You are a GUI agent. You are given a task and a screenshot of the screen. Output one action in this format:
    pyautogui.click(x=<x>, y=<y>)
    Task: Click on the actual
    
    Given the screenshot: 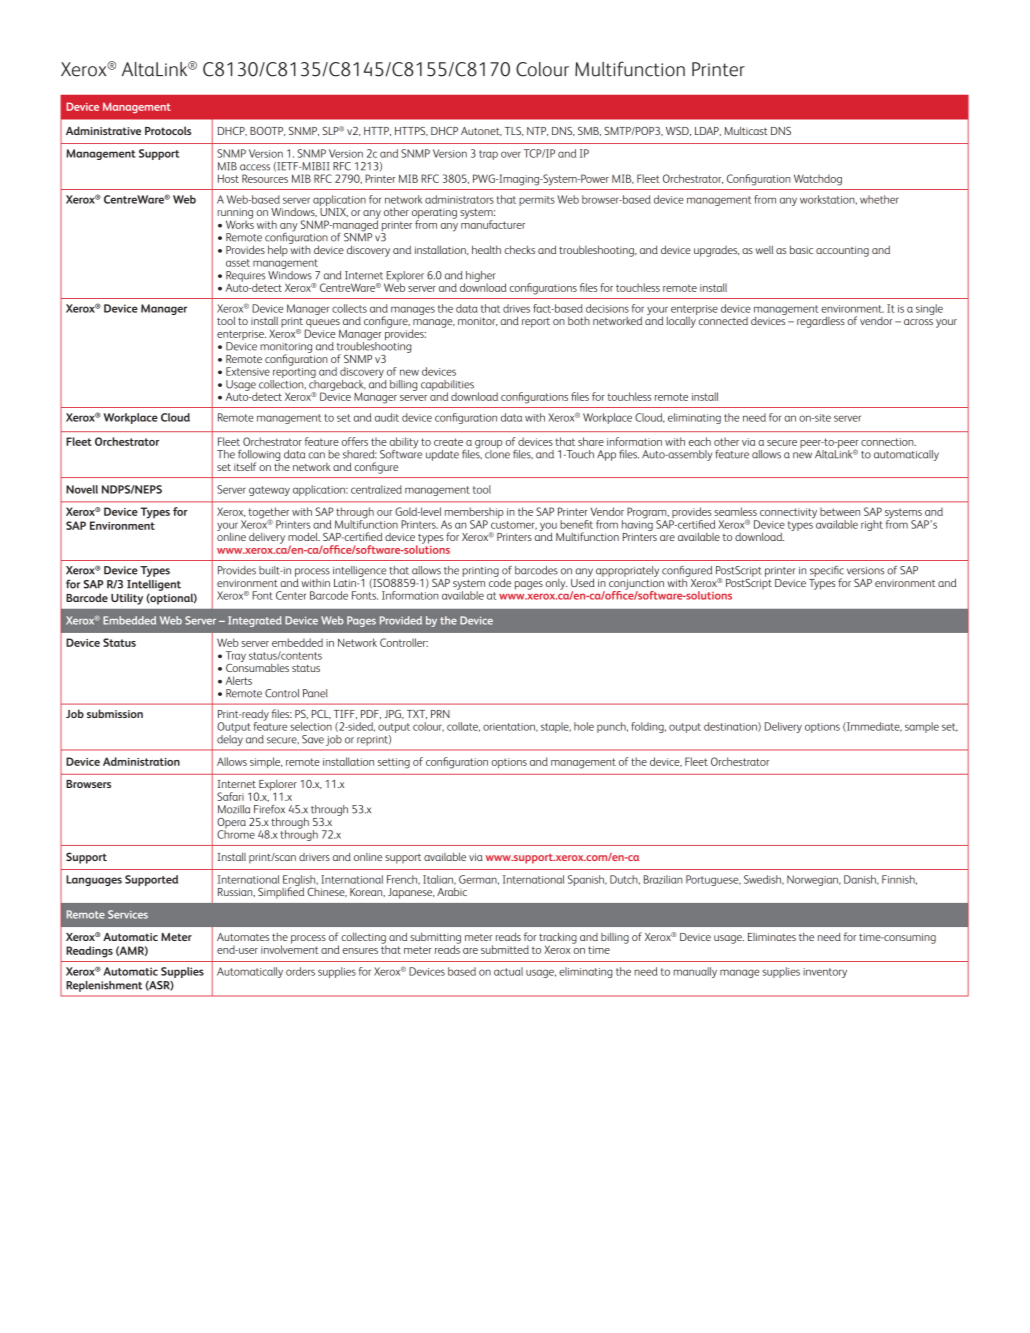 What is the action you would take?
    pyautogui.click(x=508, y=971)
